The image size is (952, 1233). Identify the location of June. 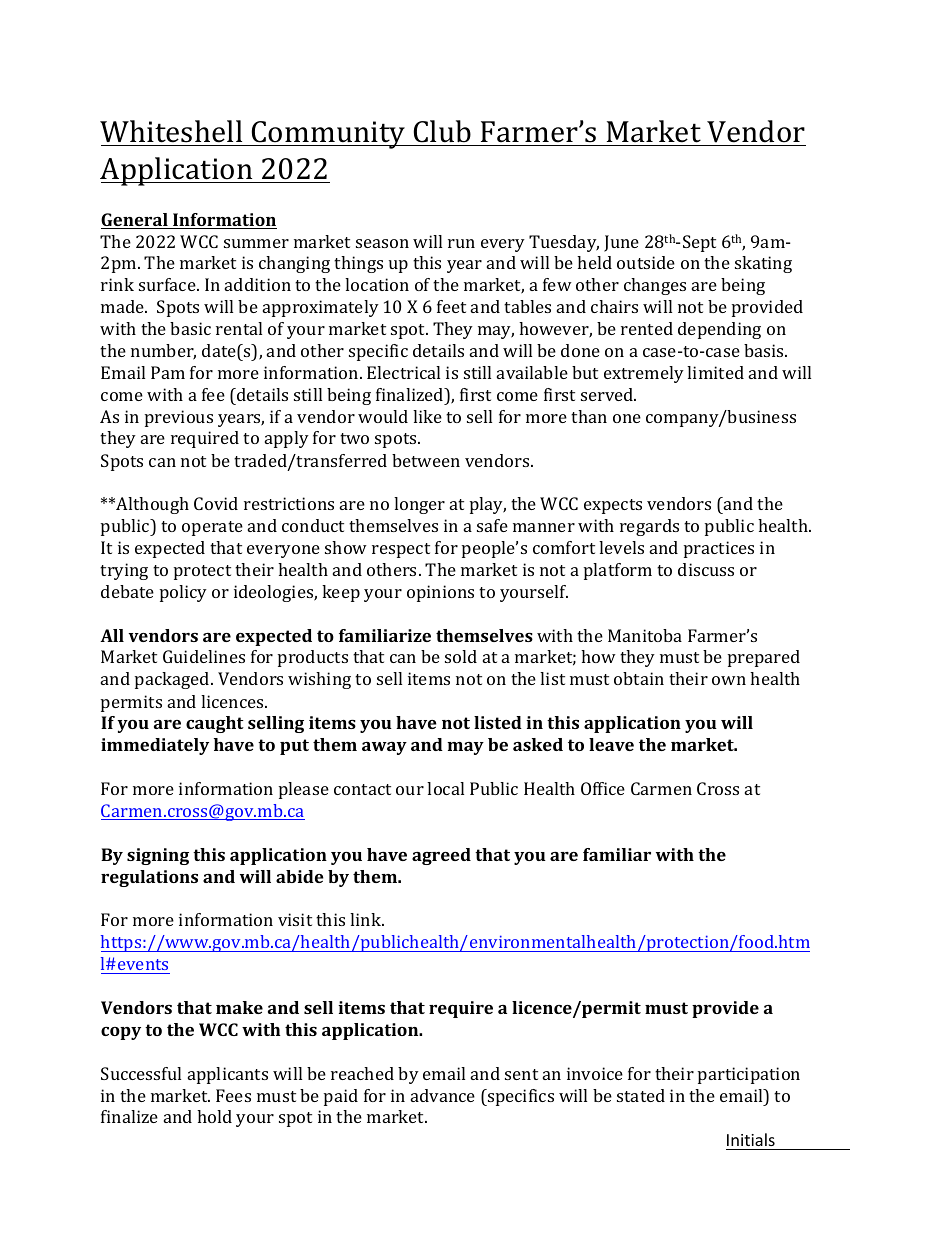
(621, 243).
